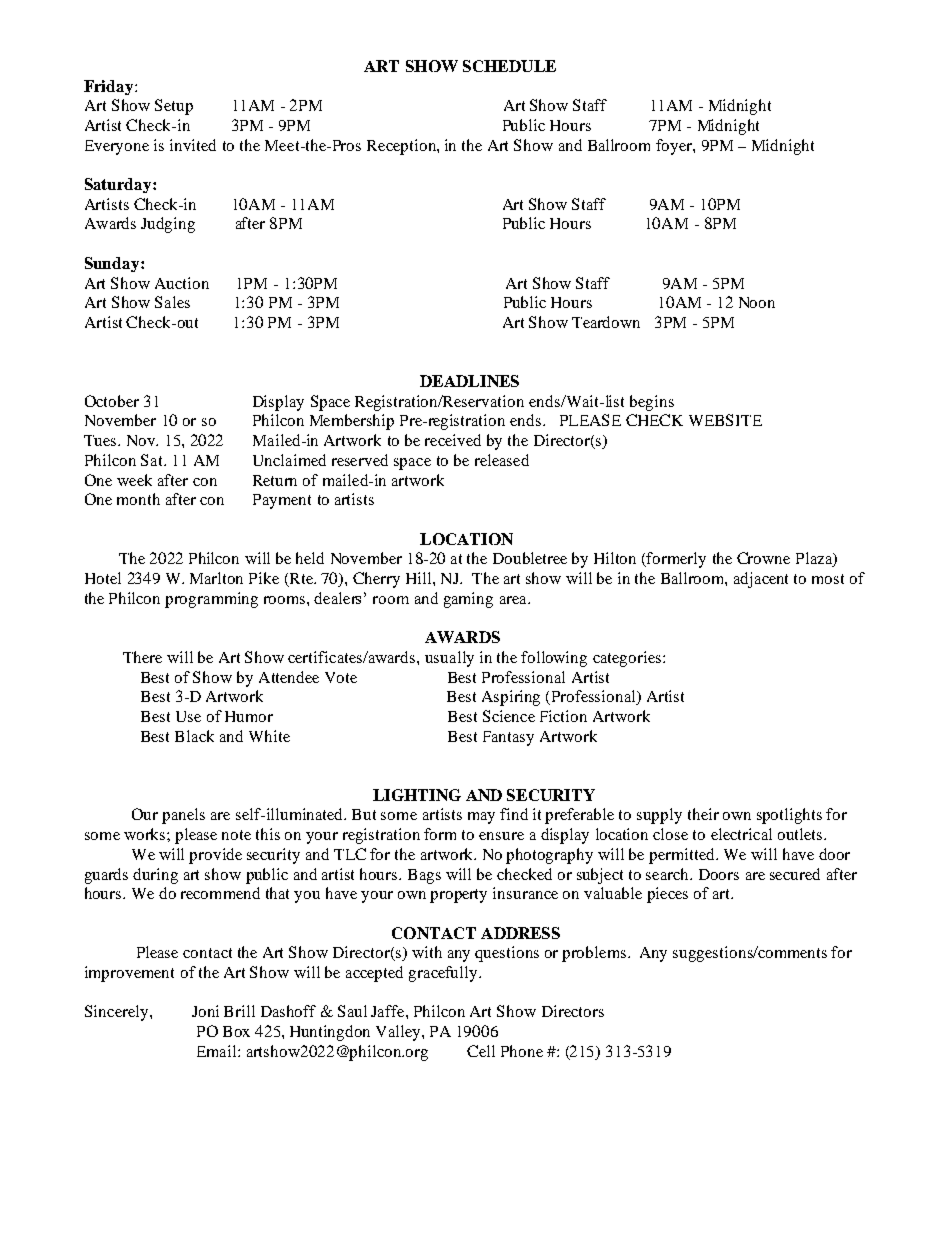 This page has height=1233, width=952. What do you see at coordinates (211, 600) in the page?
I see `programming` at bounding box center [211, 600].
